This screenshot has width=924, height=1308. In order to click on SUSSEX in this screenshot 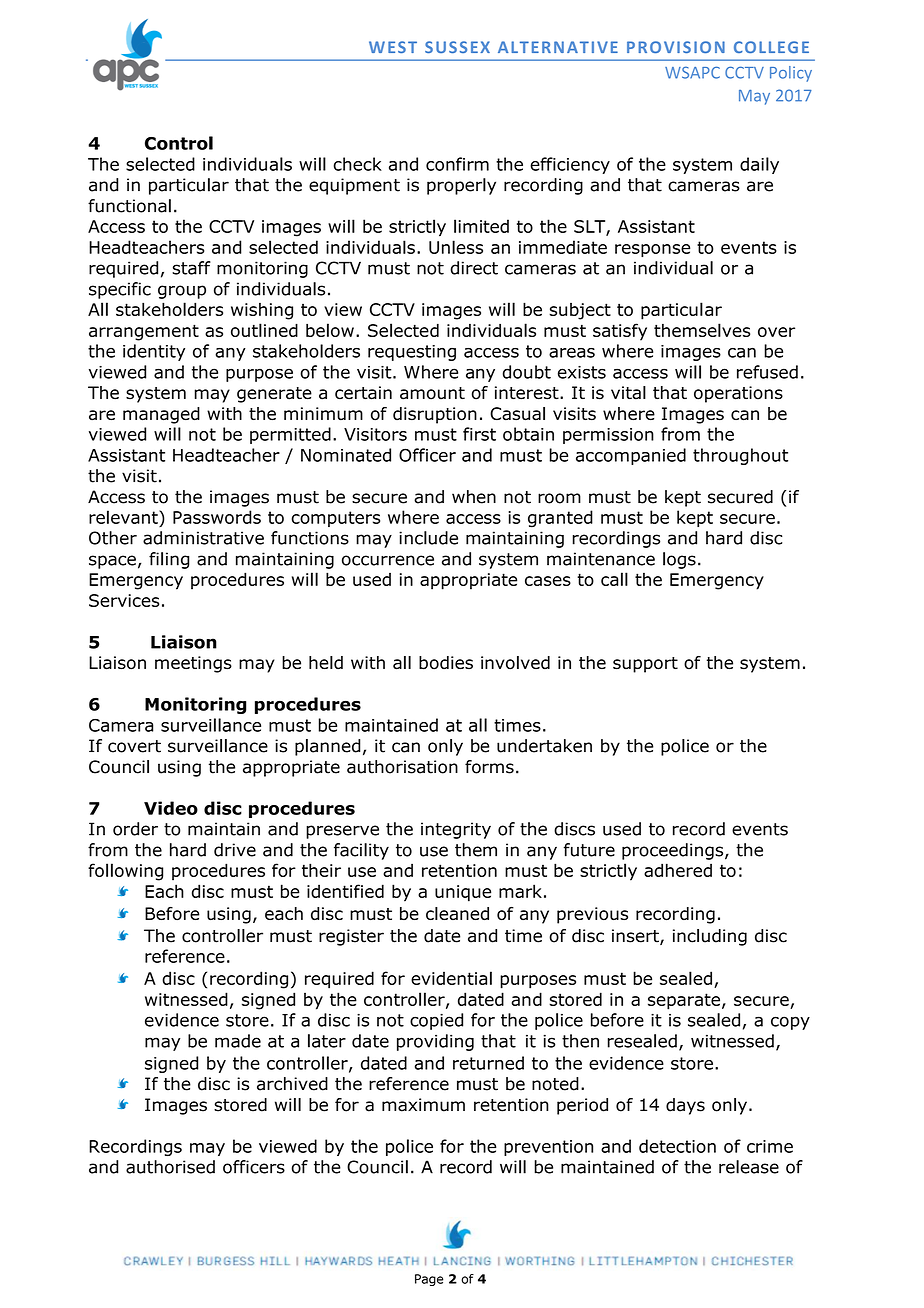, I will do `click(457, 47)`.
